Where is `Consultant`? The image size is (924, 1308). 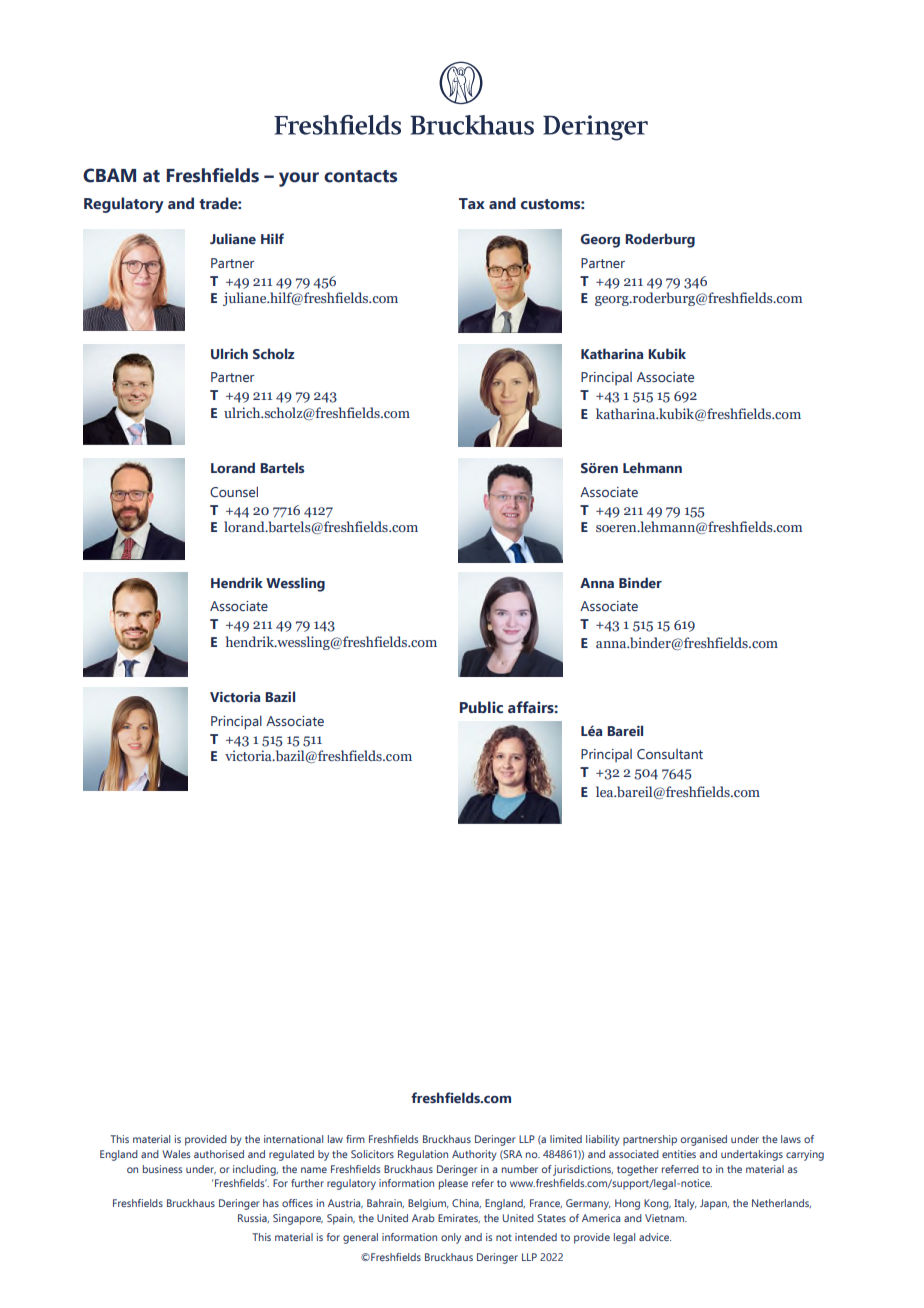 Consultant is located at coordinates (670, 754).
